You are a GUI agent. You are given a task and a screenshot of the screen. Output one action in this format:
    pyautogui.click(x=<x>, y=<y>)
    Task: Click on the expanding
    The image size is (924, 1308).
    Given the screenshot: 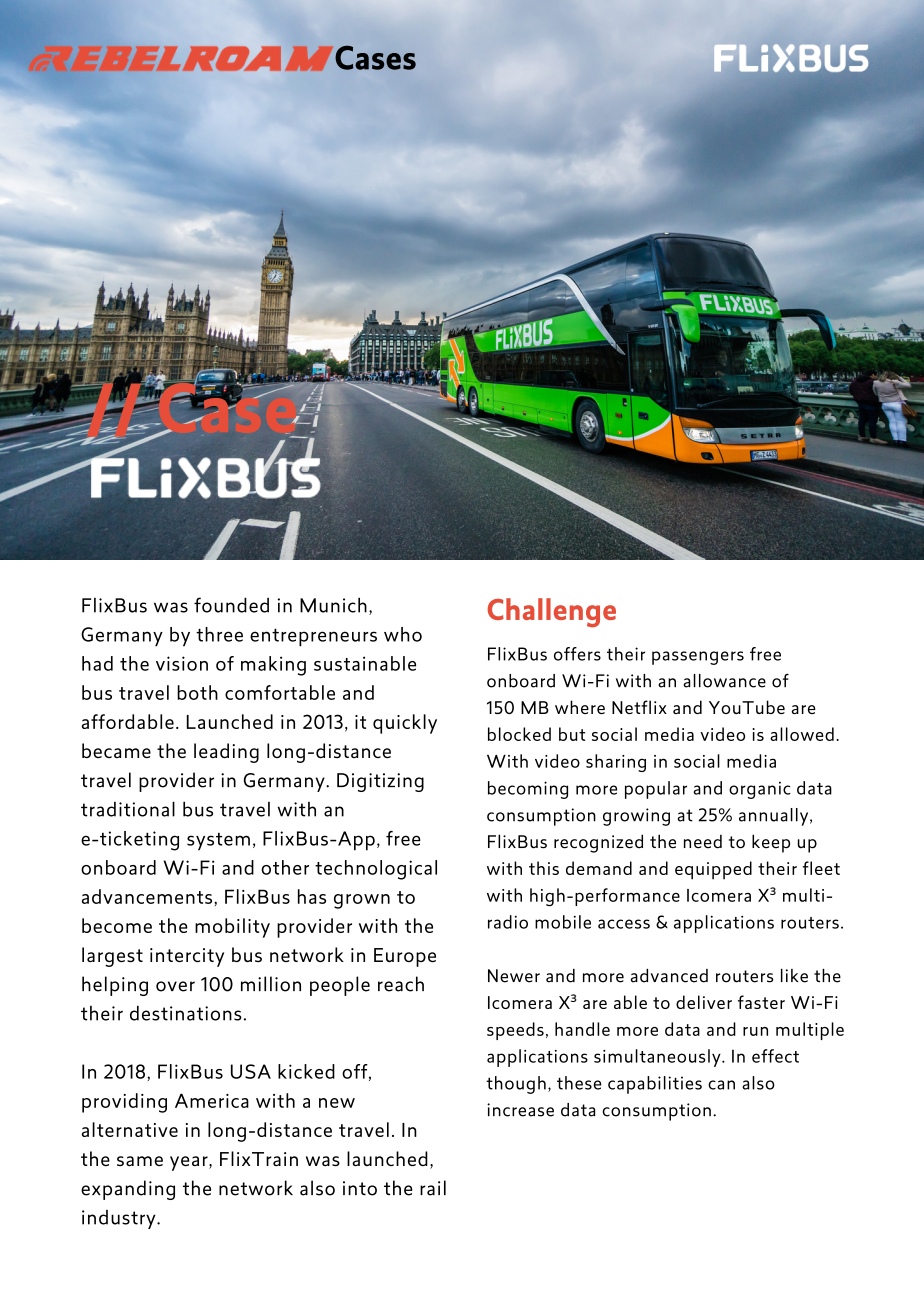 What is the action you would take?
    pyautogui.click(x=128, y=1190)
